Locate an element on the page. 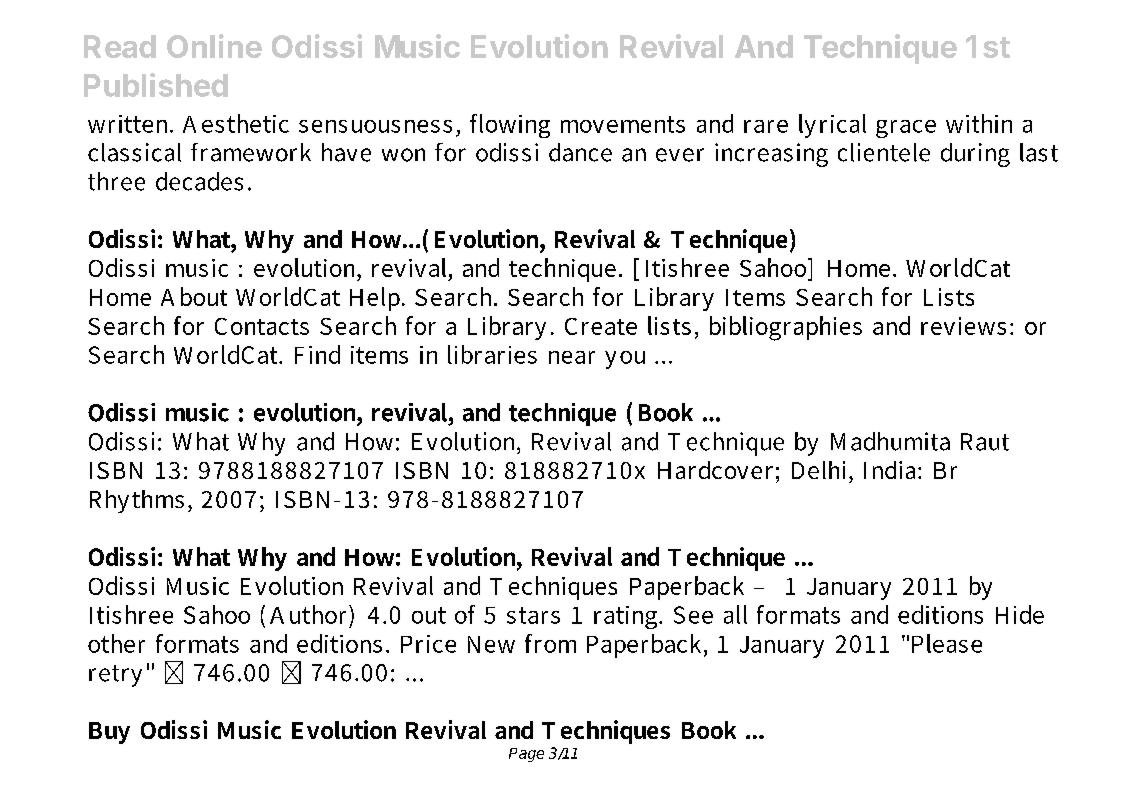  India is located at coordinates (891, 470).
